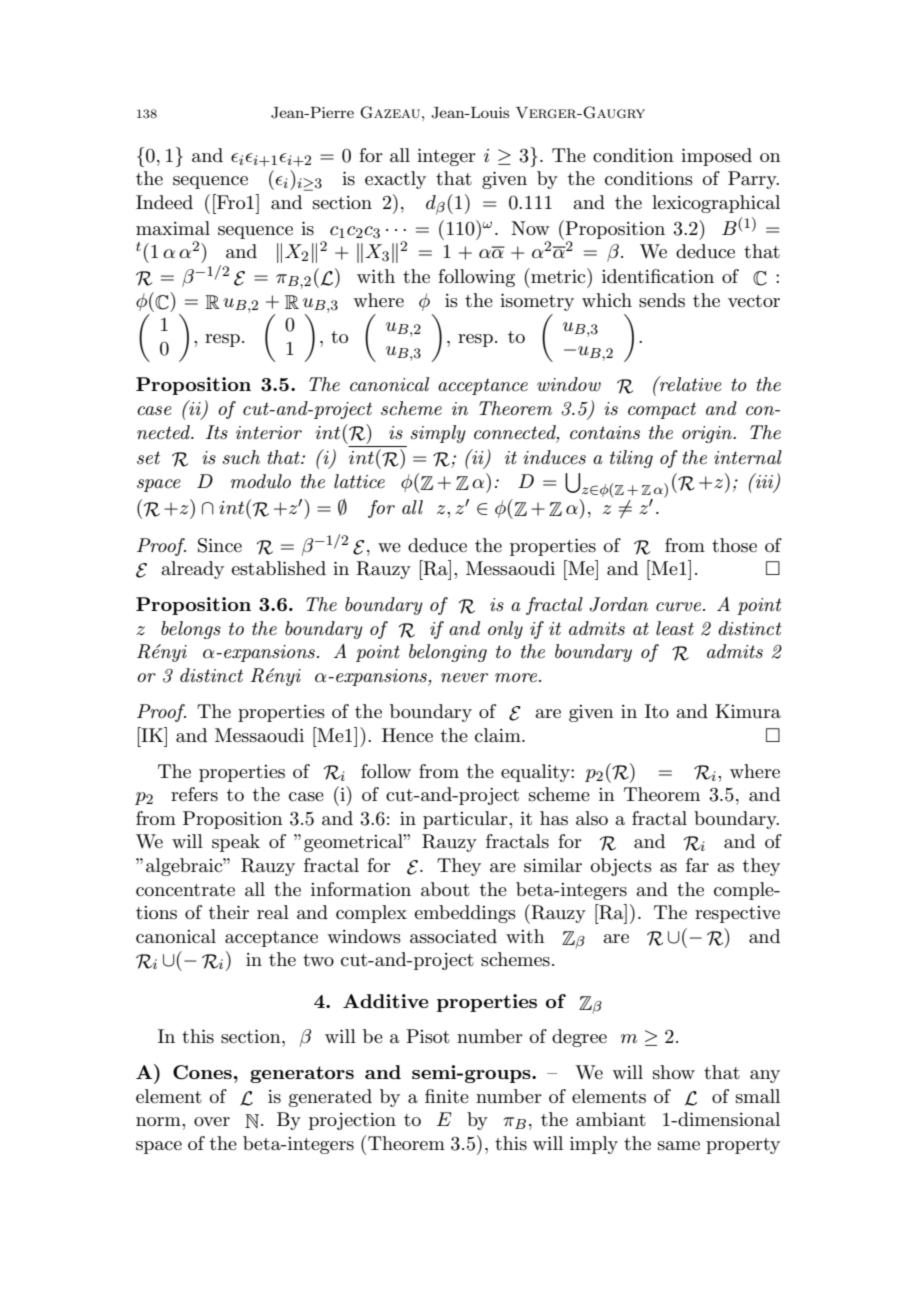  Describe the element at coordinates (716, 204) in the screenshot. I see `lexicographical` at that location.
